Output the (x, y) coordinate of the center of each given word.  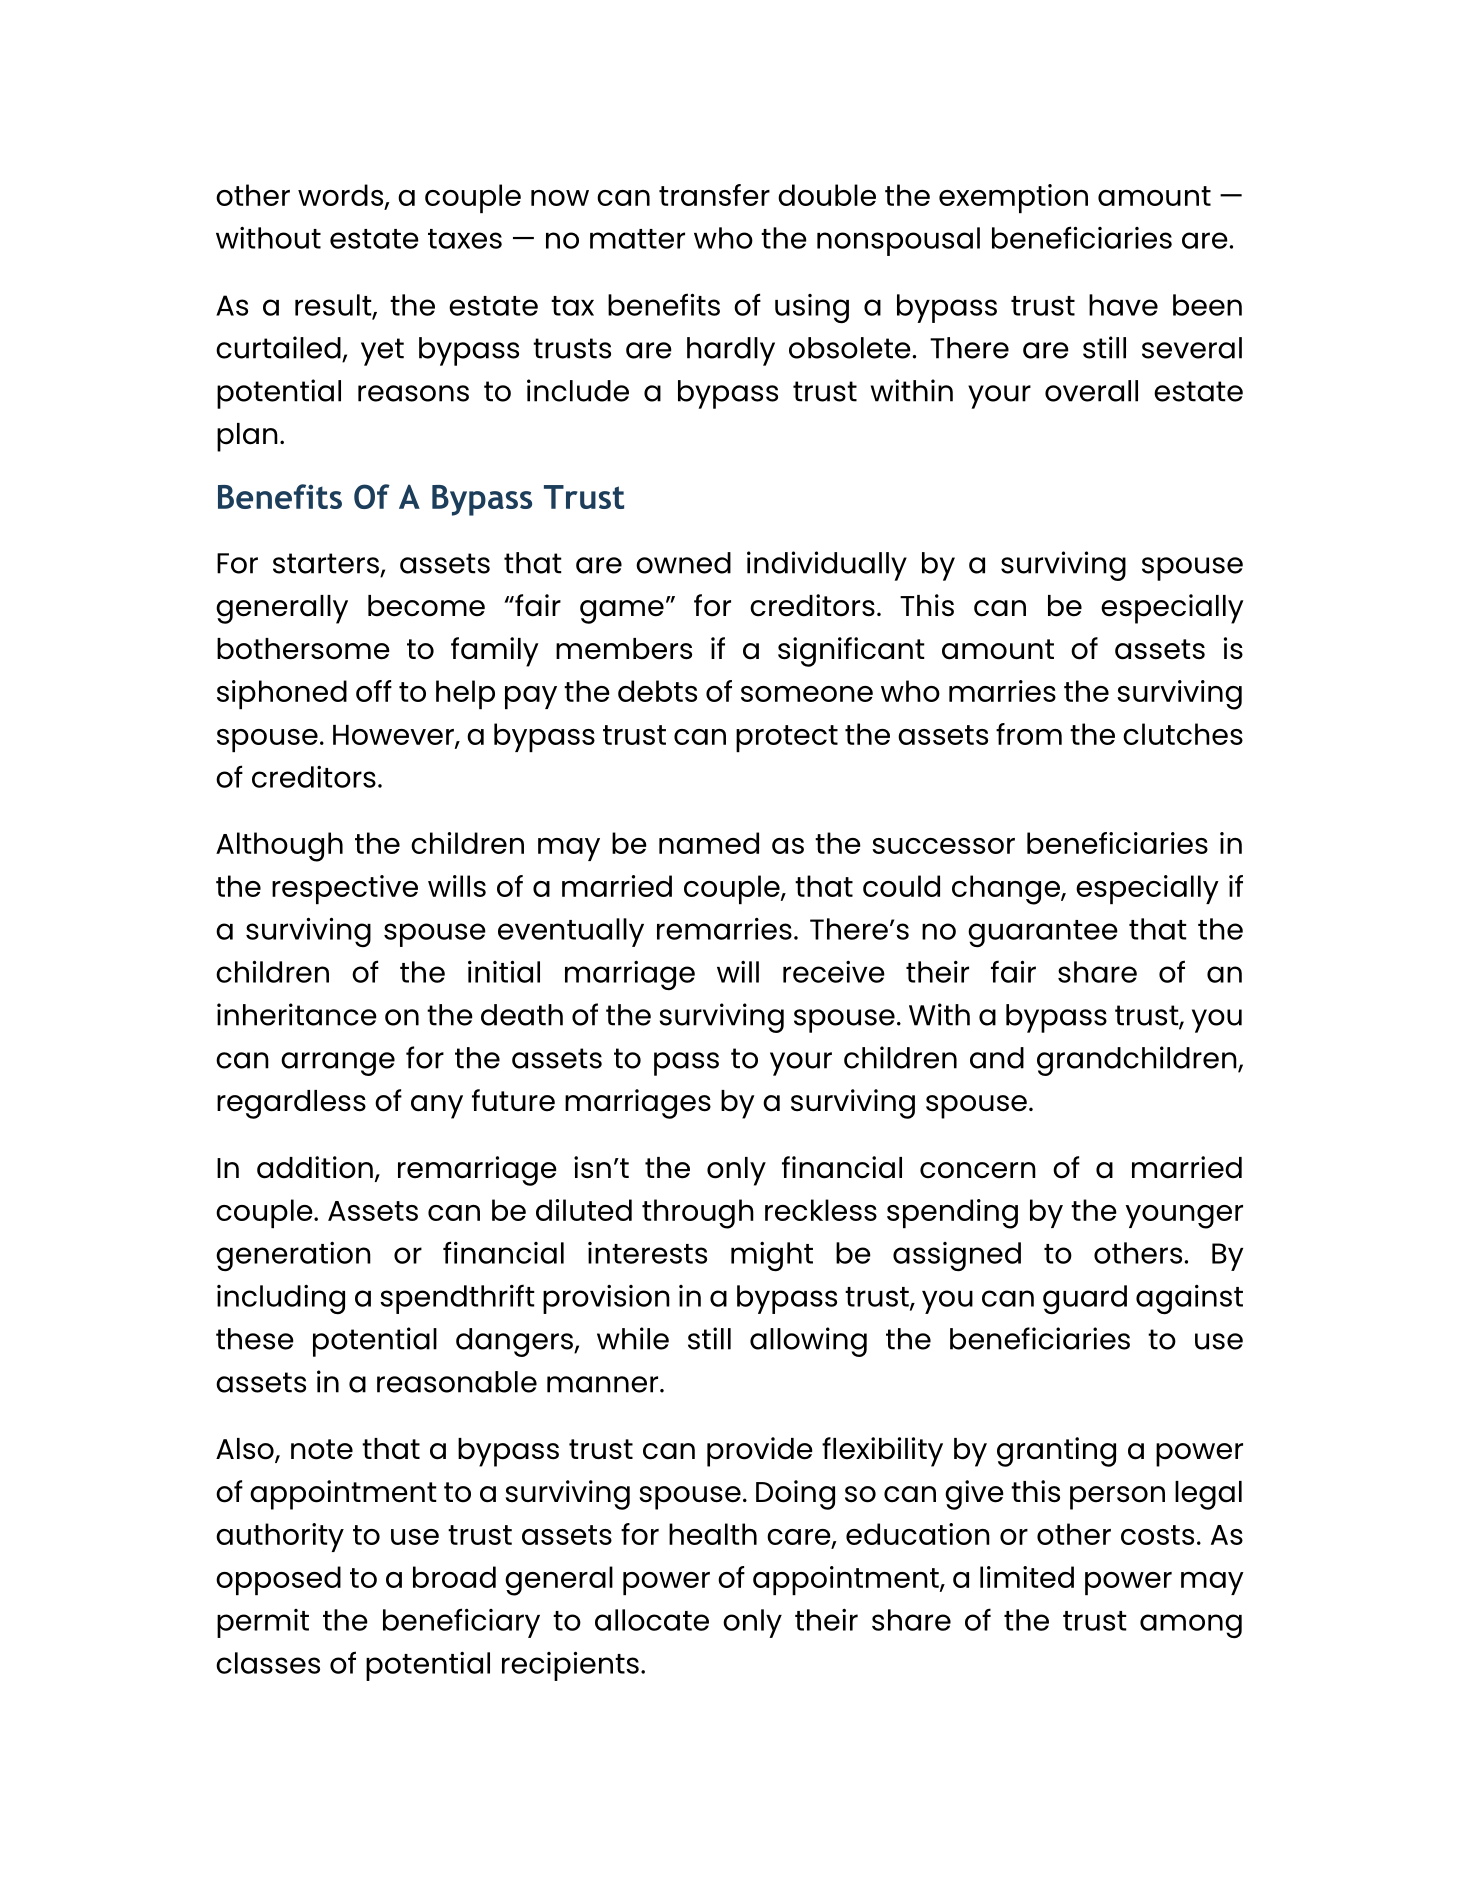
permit (263, 1623)
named (709, 843)
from (1029, 734)
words (342, 196)
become (426, 606)
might (772, 1257)
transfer (714, 195)
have (1123, 305)
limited (1027, 1577)
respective (345, 889)
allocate (652, 1620)
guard (1085, 1299)
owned (683, 563)
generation (293, 1256)
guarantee (1043, 933)
